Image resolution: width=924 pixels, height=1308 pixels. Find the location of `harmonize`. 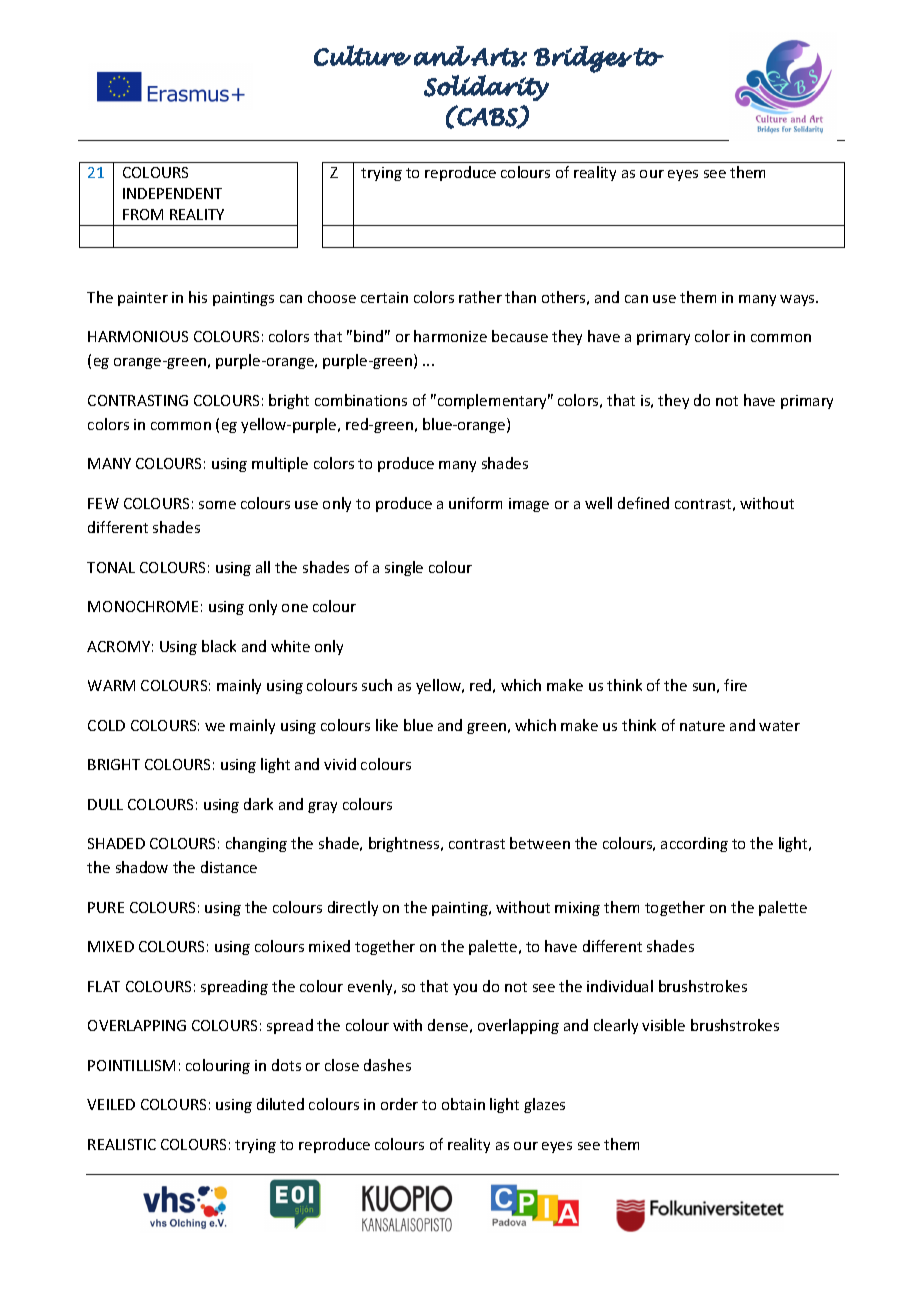

harmonize is located at coordinates (450, 336).
